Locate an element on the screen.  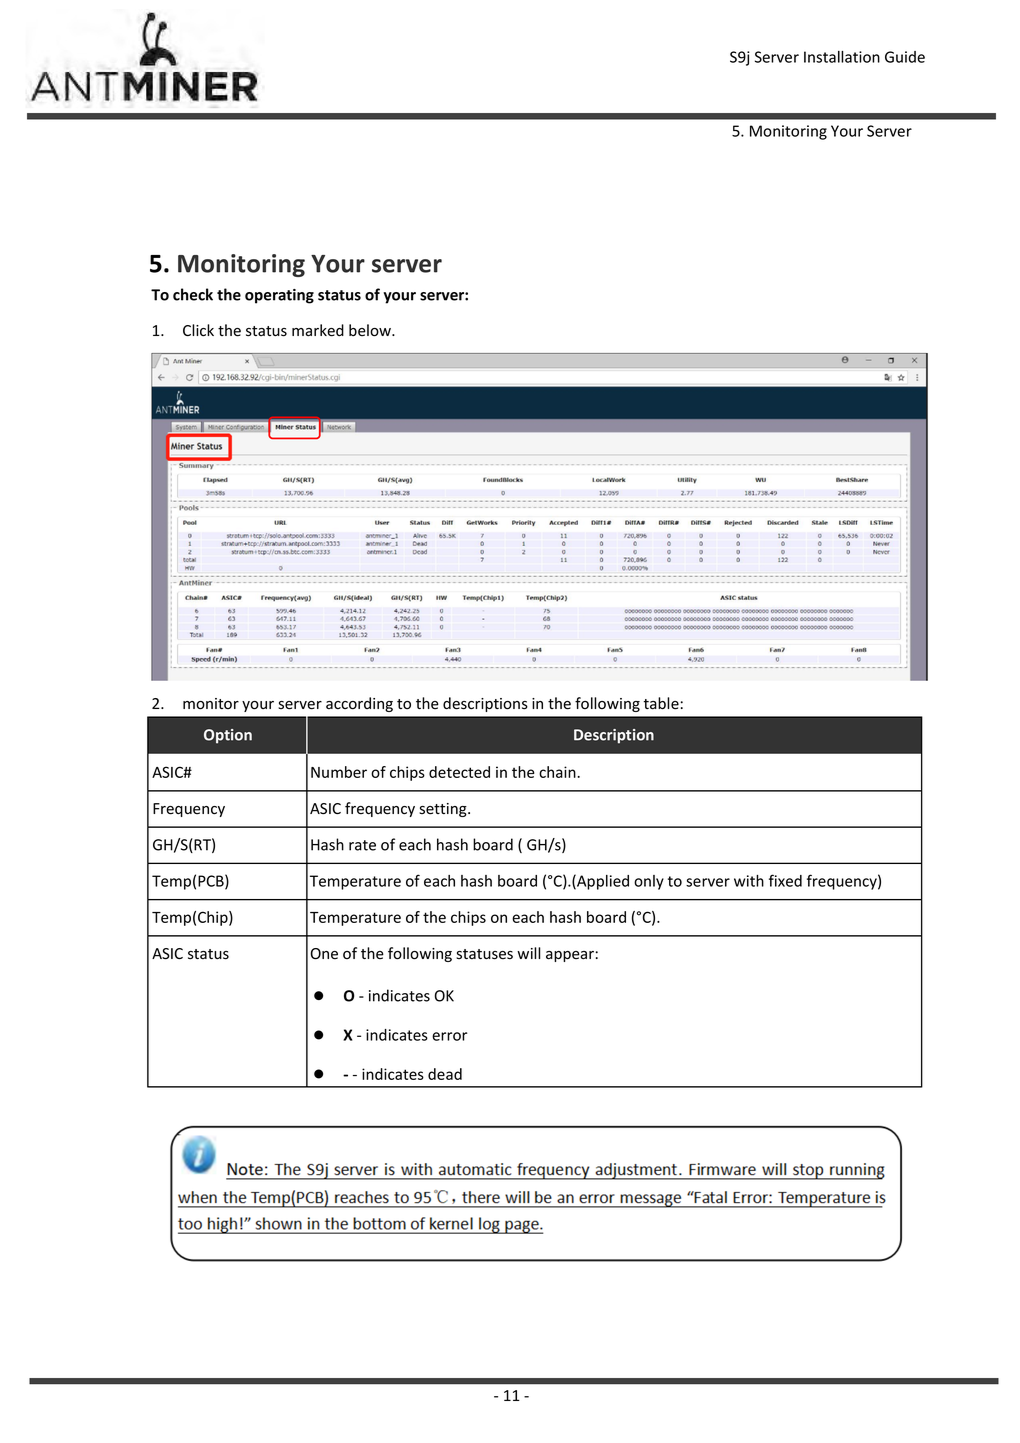
table is located at coordinates (661, 703).
